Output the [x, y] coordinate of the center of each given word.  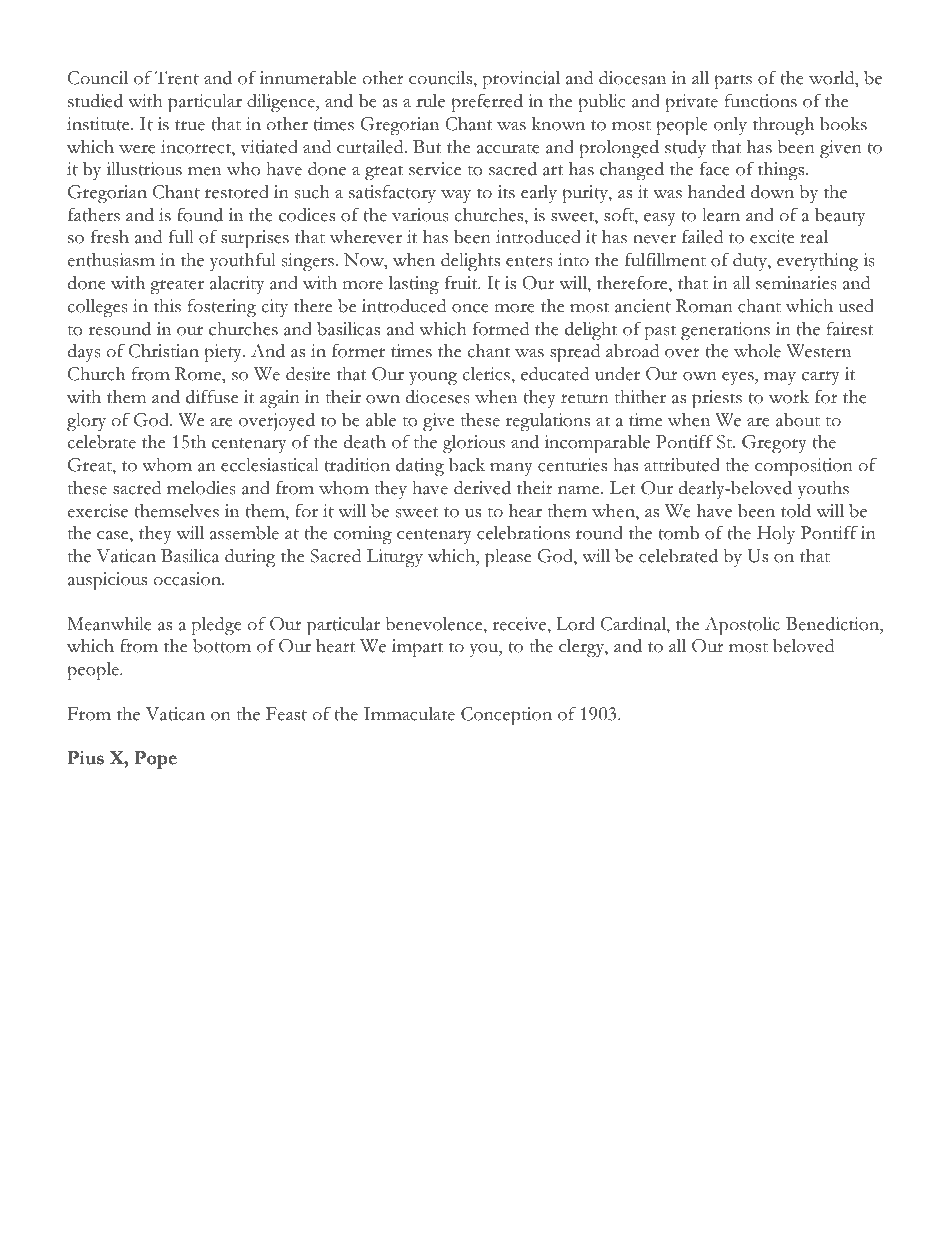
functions [761, 101]
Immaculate [409, 714]
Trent [177, 78]
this [167, 306]
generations [725, 331]
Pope [156, 760]
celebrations [523, 533]
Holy [776, 535]
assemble [244, 533]
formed [501, 328]
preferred [487, 103]
